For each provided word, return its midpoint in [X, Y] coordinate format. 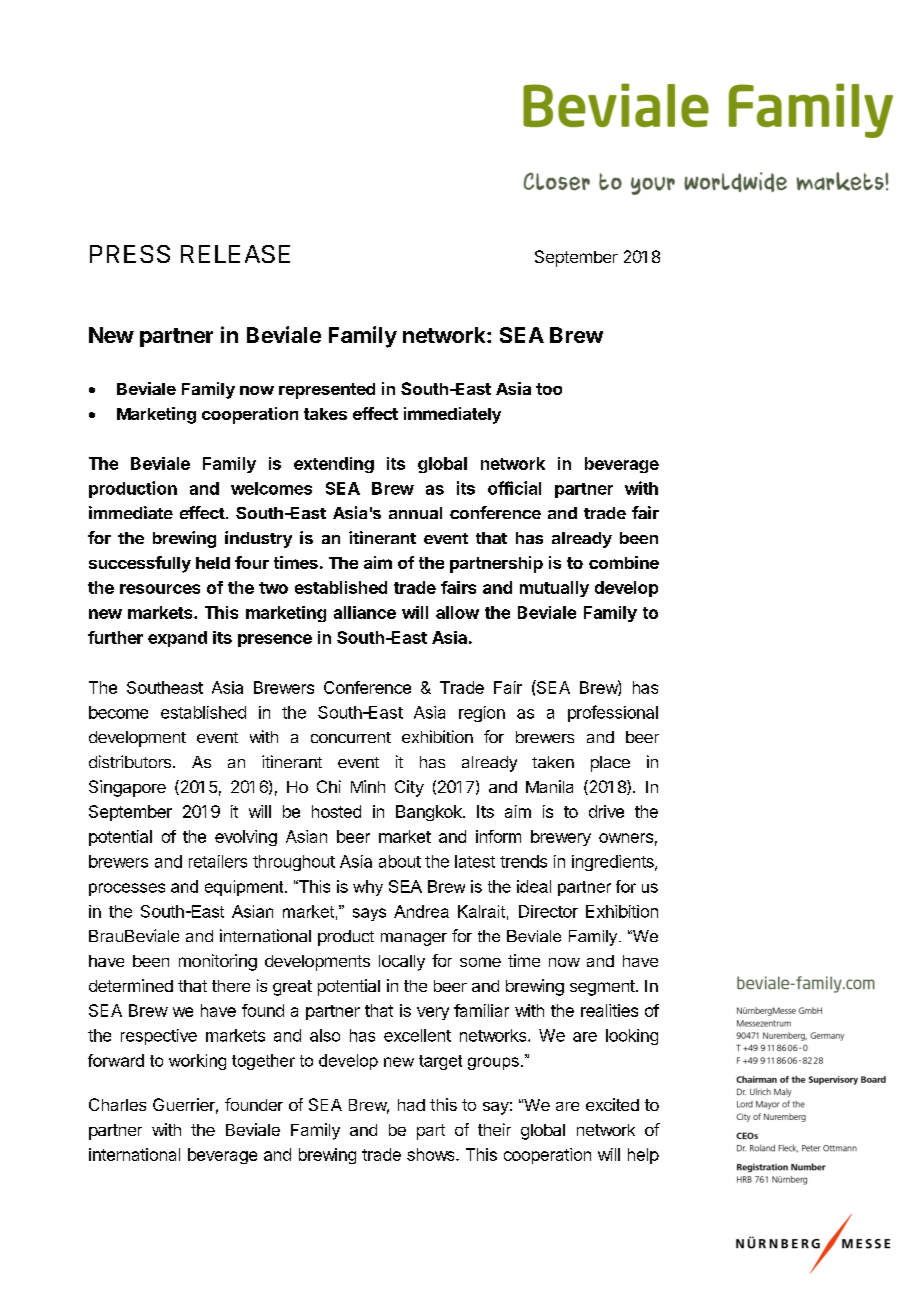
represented [327, 391]
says [369, 914]
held [213, 563]
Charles [117, 1104]
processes [127, 889]
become [118, 712]
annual [415, 513]
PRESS [130, 254]
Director [548, 911]
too [549, 389]
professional [613, 713]
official [514, 488]
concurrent [351, 737]
